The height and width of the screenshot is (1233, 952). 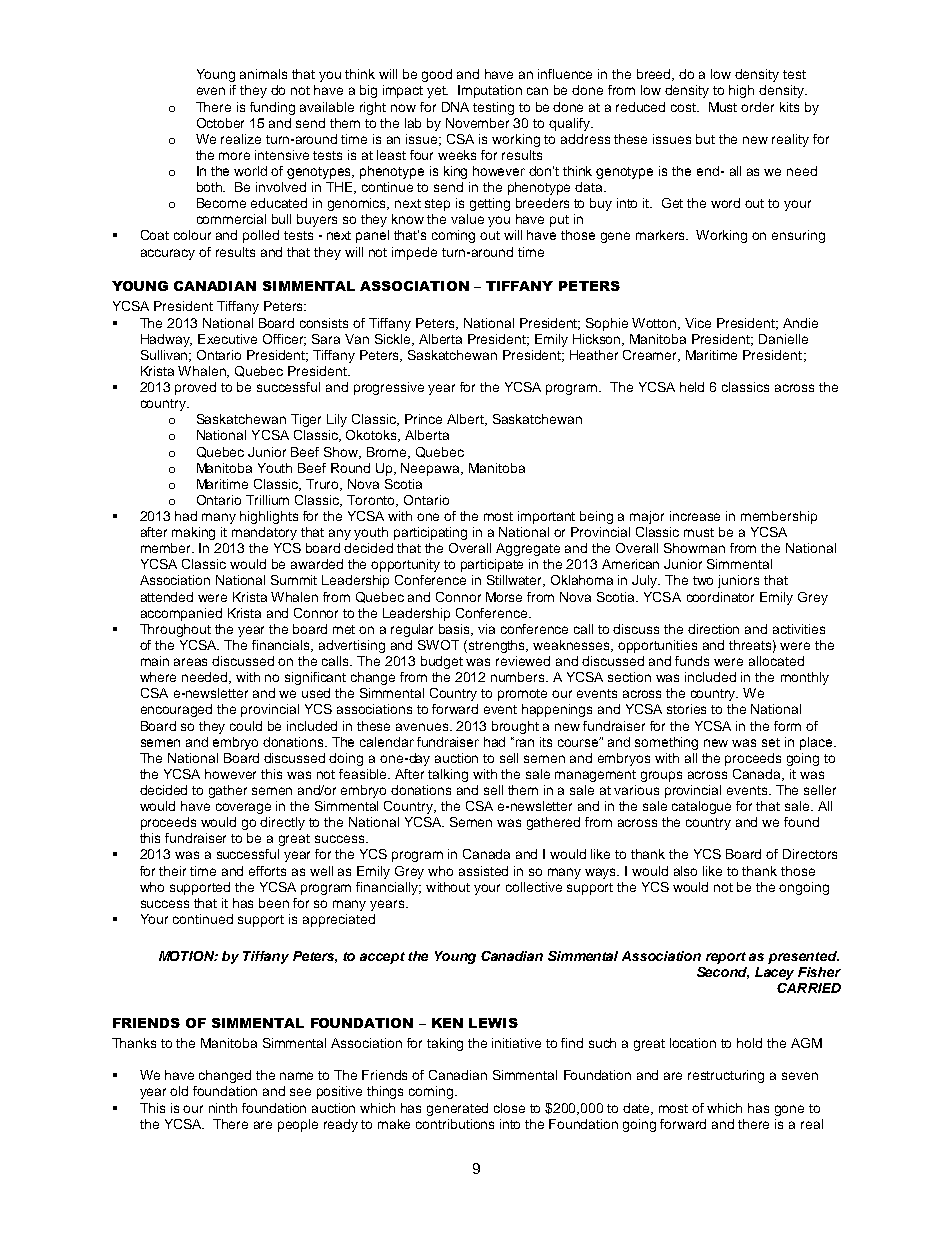 What do you see at coordinates (181, 614) in the screenshot?
I see `accompanied` at bounding box center [181, 614].
